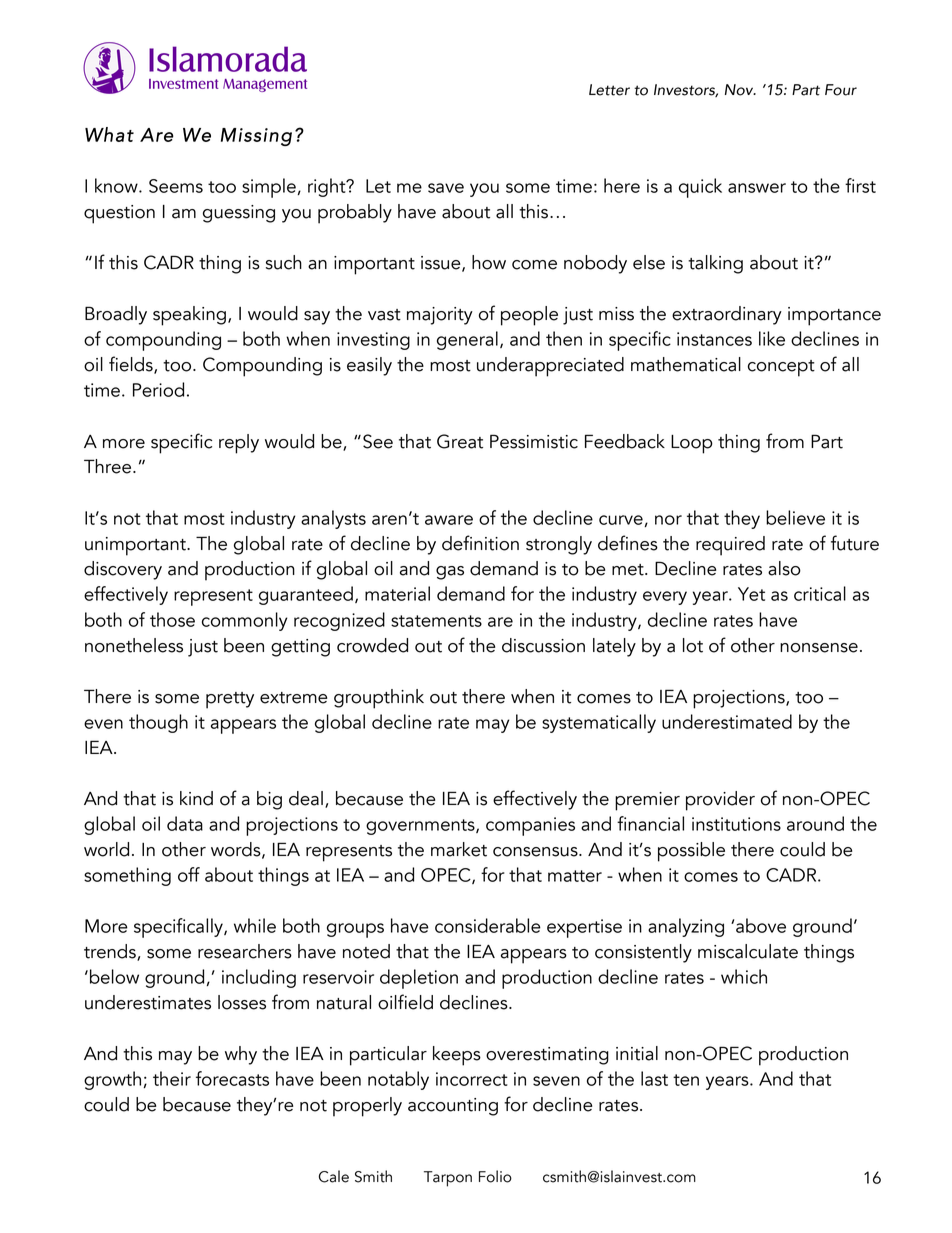 This screenshot has width=952, height=1233. What do you see at coordinates (495, 1176) in the screenshot?
I see `Folio` at bounding box center [495, 1176].
